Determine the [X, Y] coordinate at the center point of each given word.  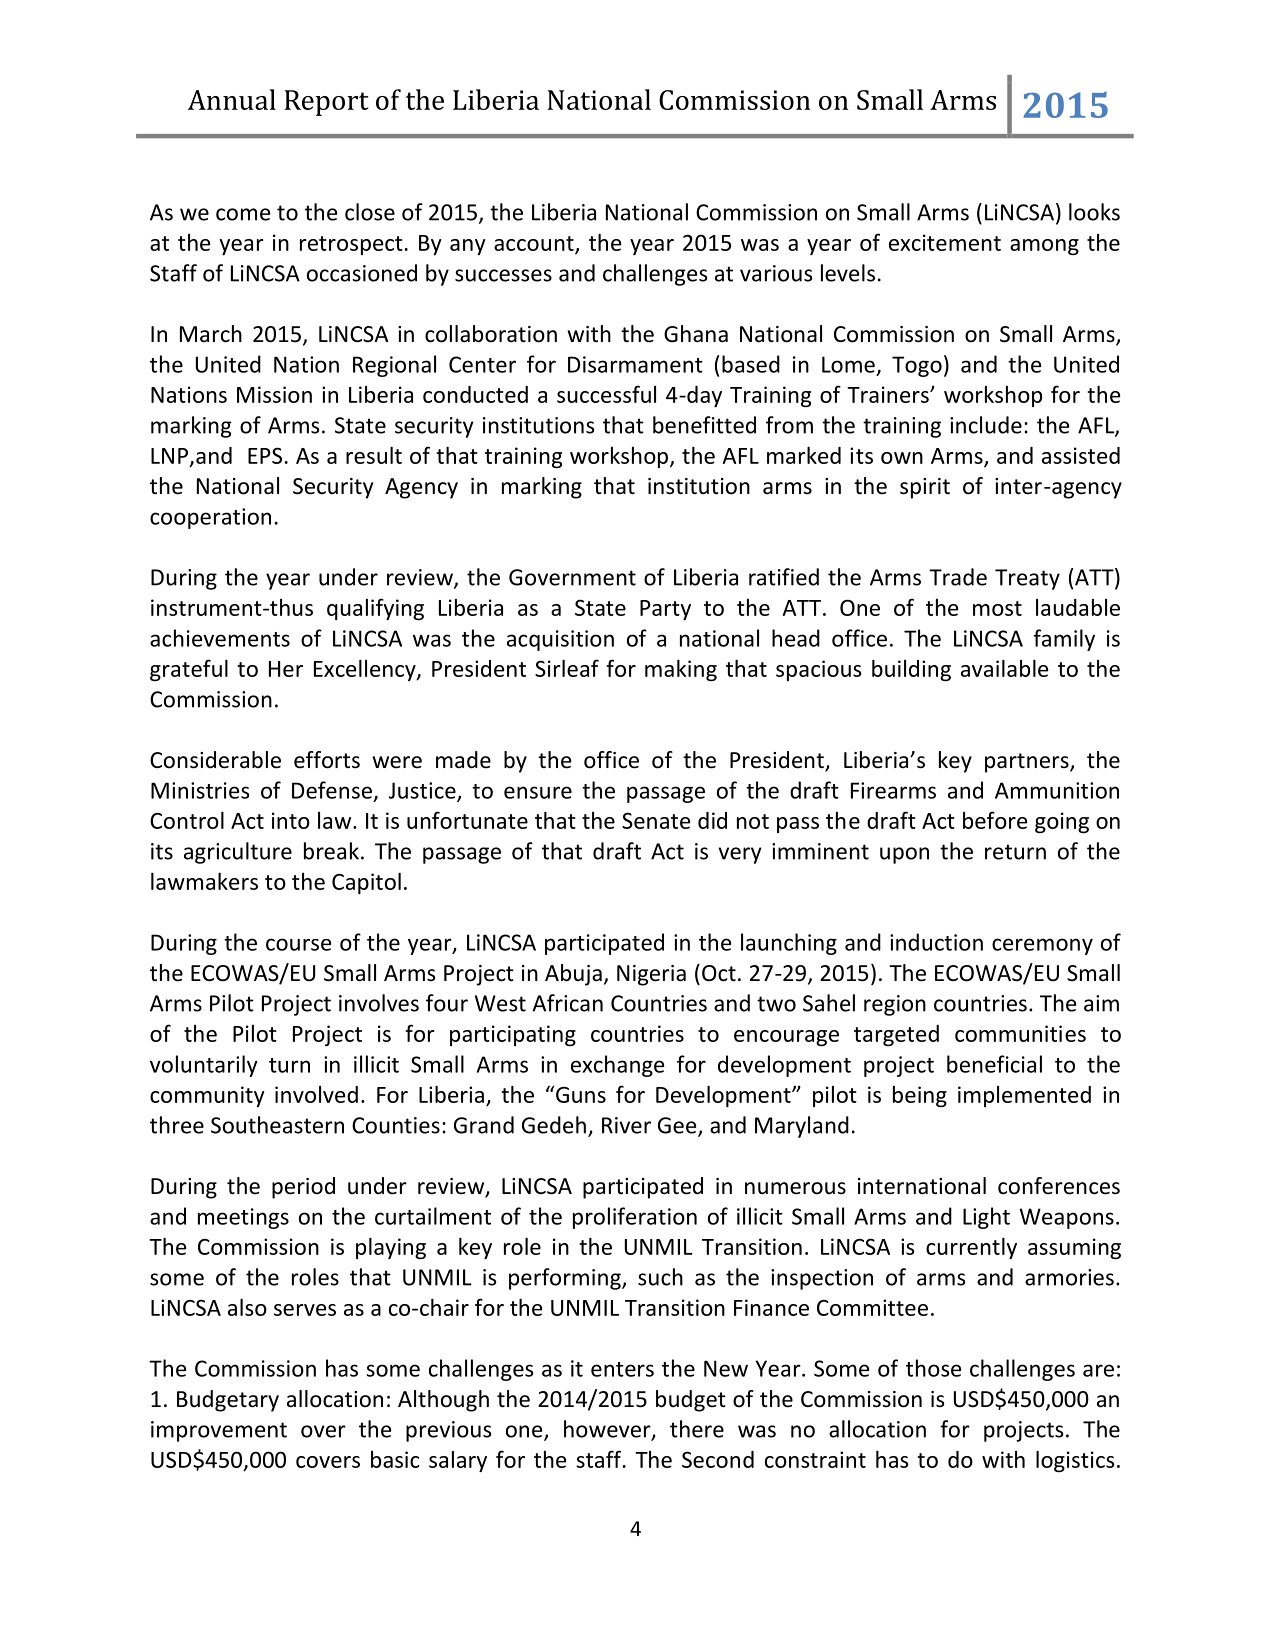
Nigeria [651, 975]
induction [936, 942]
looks [1094, 212]
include [986, 425]
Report [326, 103]
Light [986, 1218]
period [303, 1188]
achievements [220, 638]
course [298, 944]
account [535, 244]
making [681, 670]
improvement [219, 1431]
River [626, 1125]
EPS [265, 455]
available [1004, 668]
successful [606, 394]
